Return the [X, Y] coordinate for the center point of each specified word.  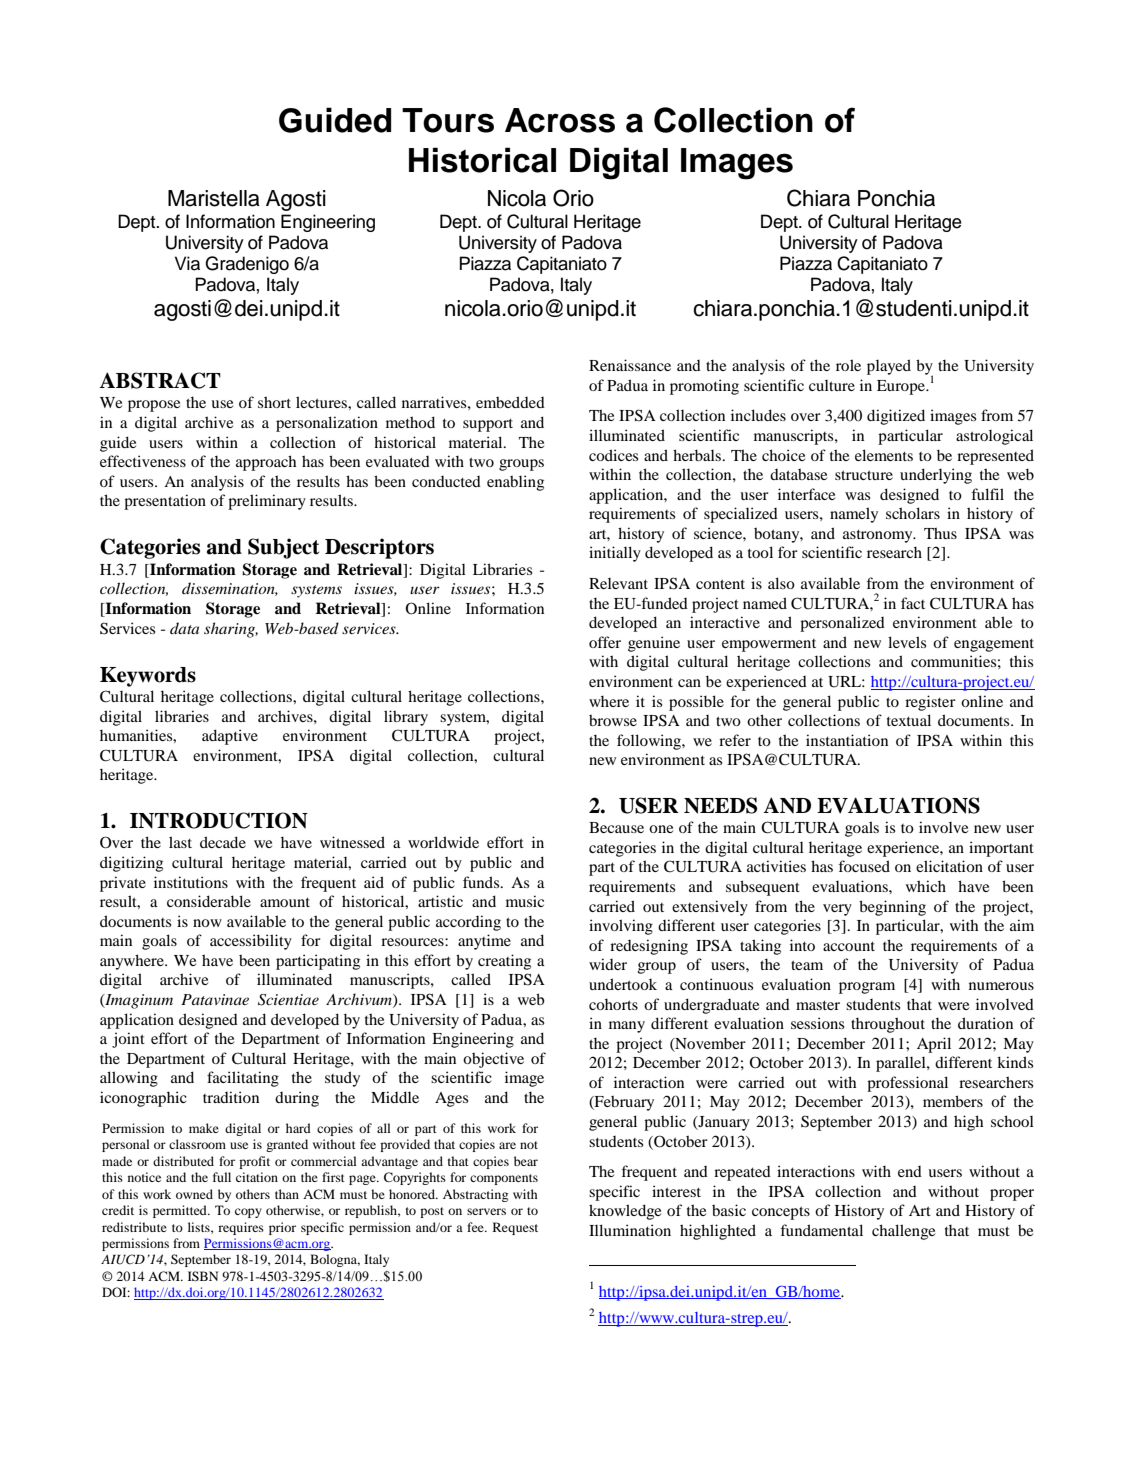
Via [187, 263]
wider [608, 964]
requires [241, 1228]
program [867, 988]
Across [560, 120]
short [274, 402]
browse [613, 720]
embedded [510, 402]
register [930, 703]
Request [515, 1228]
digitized [896, 417]
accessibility [251, 942]
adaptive [230, 737]
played [889, 367]
